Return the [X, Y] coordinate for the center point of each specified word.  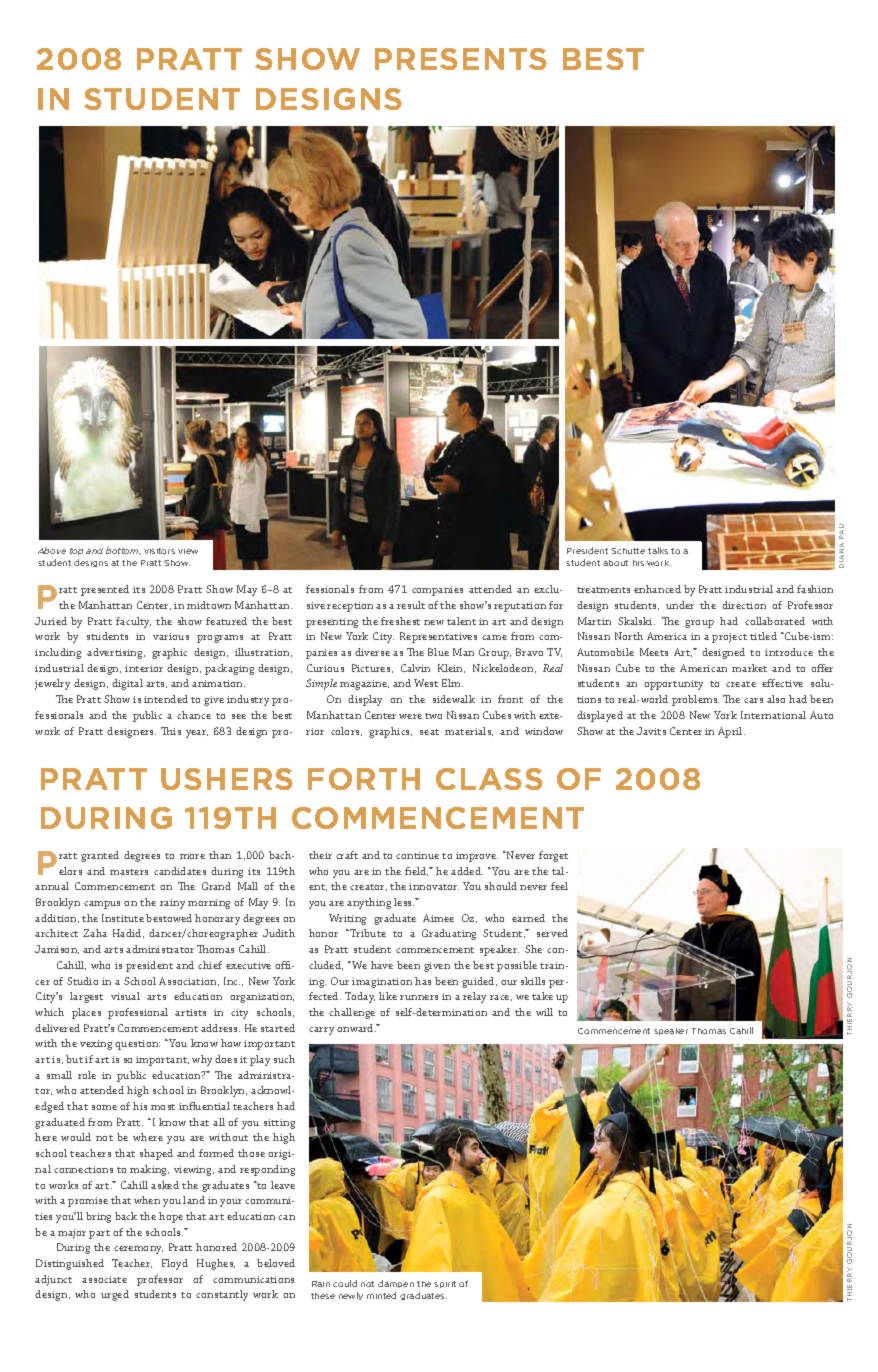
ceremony [138, 1250]
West [426, 683]
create [741, 684]
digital [127, 684]
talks [658, 550]
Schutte [628, 551]
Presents [461, 59]
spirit [445, 1284]
